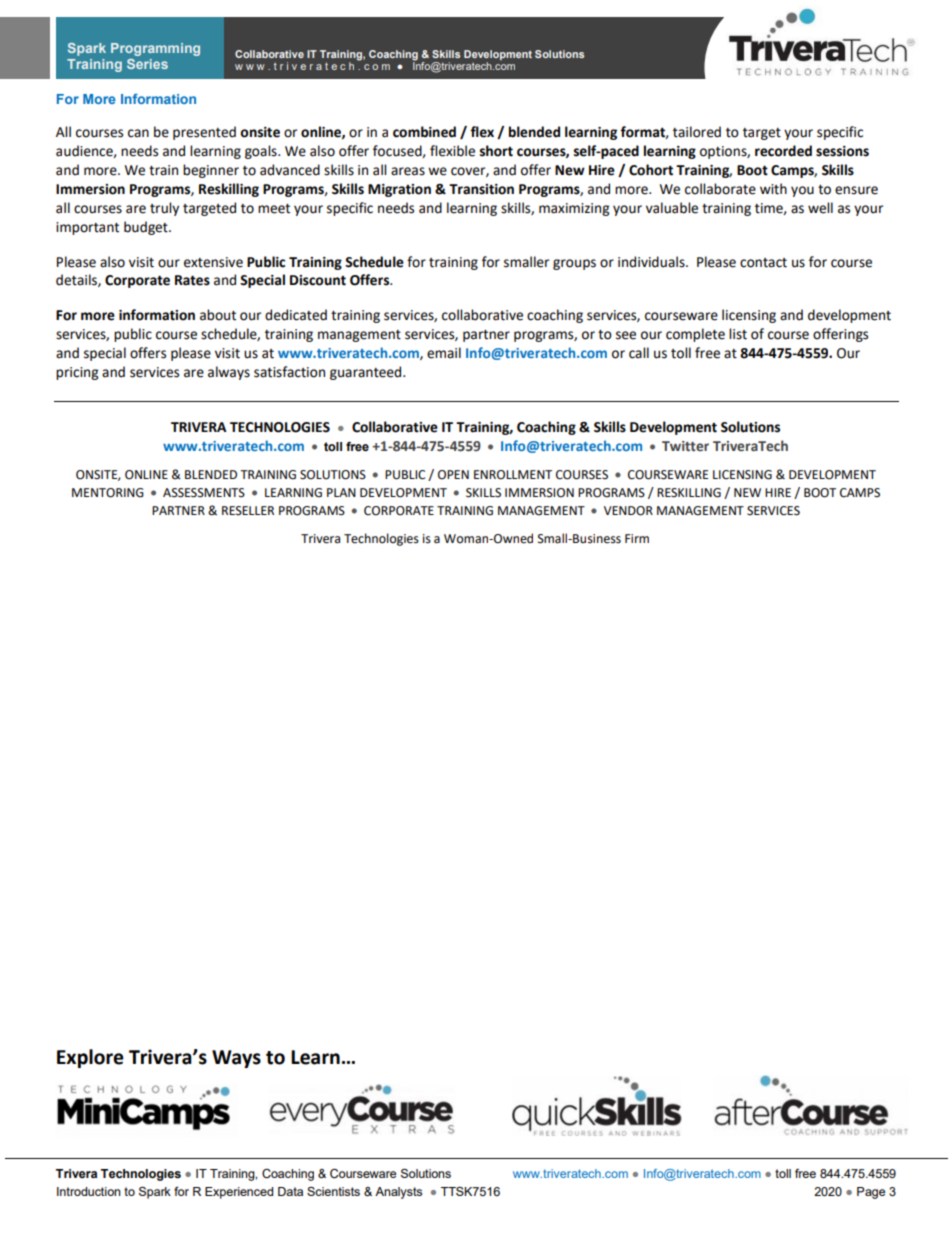  What do you see at coordinates (239, 1193) in the screenshot?
I see `Experienced` at bounding box center [239, 1193].
